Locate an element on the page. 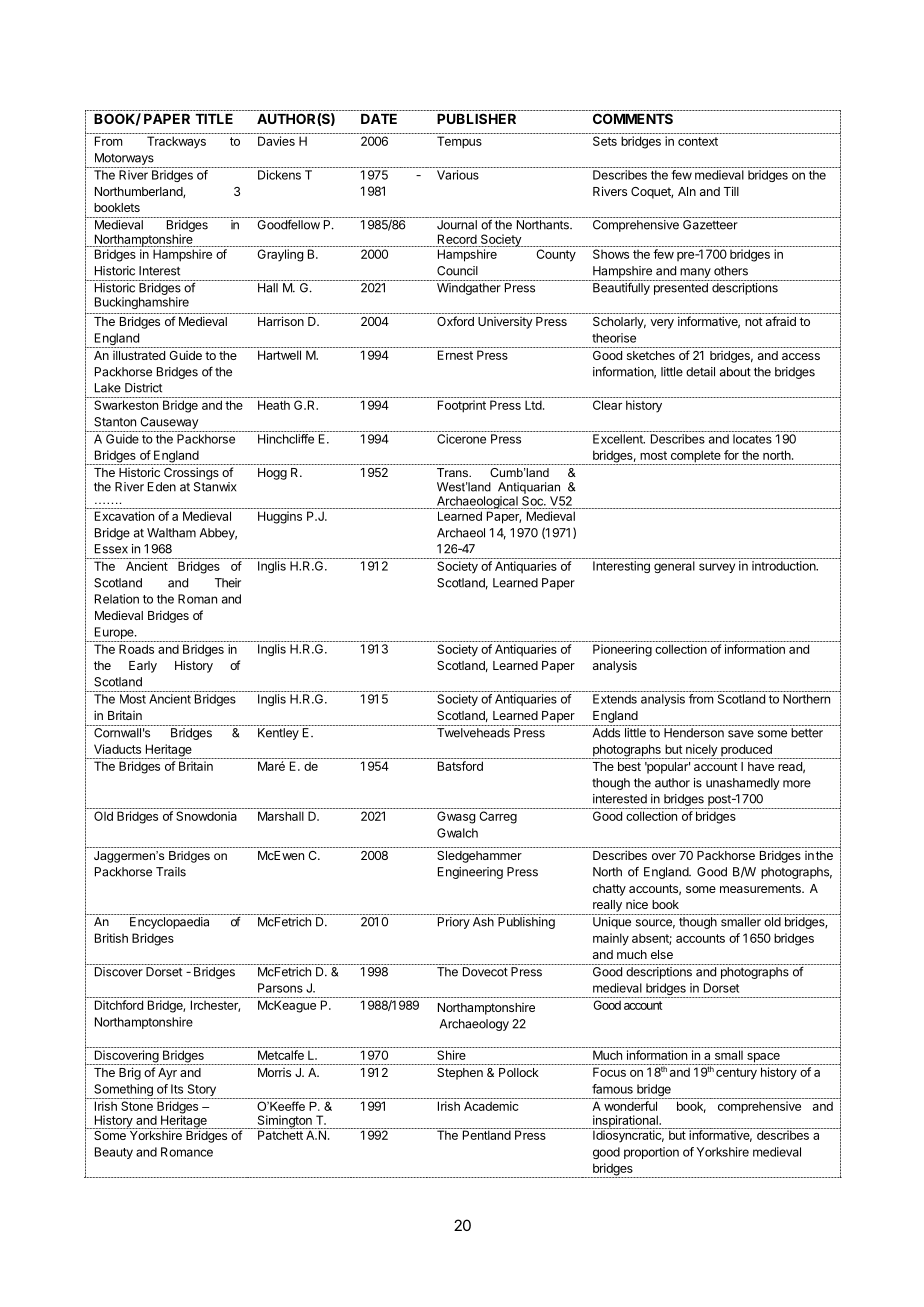  unashamedly is located at coordinates (742, 784).
